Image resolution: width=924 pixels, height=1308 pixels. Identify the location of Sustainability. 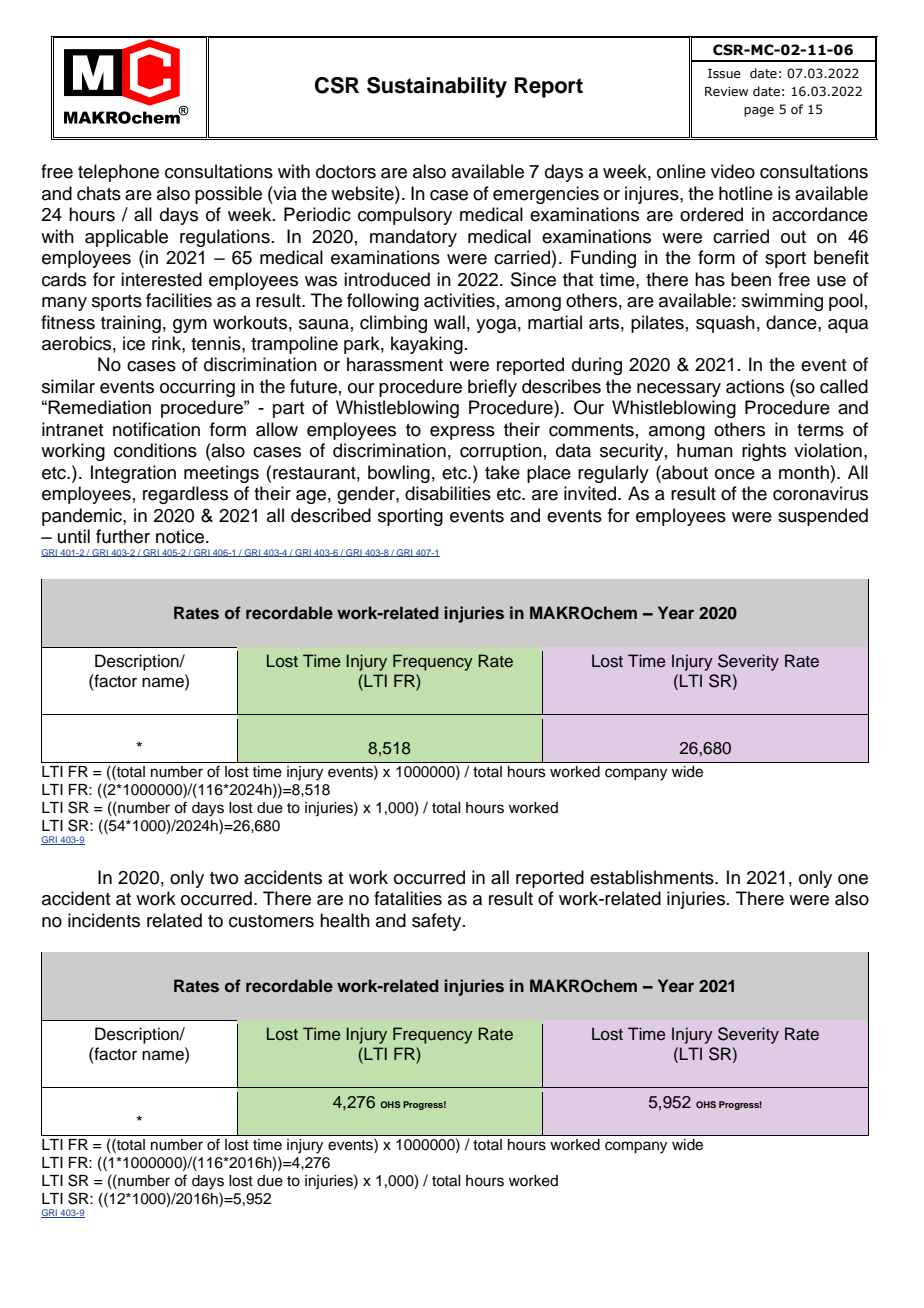
(437, 87).
